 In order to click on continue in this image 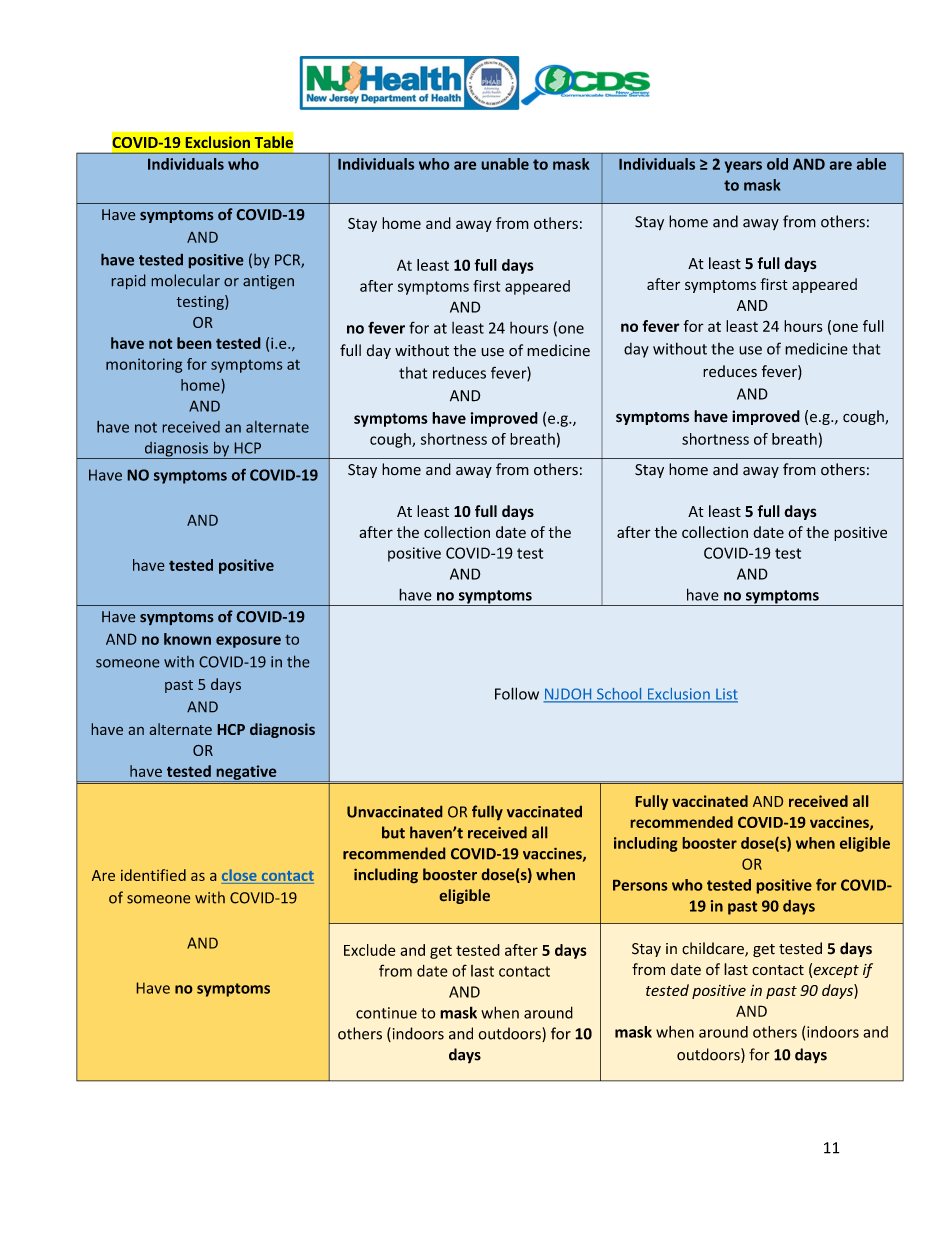, I will do `click(386, 1013)`.
